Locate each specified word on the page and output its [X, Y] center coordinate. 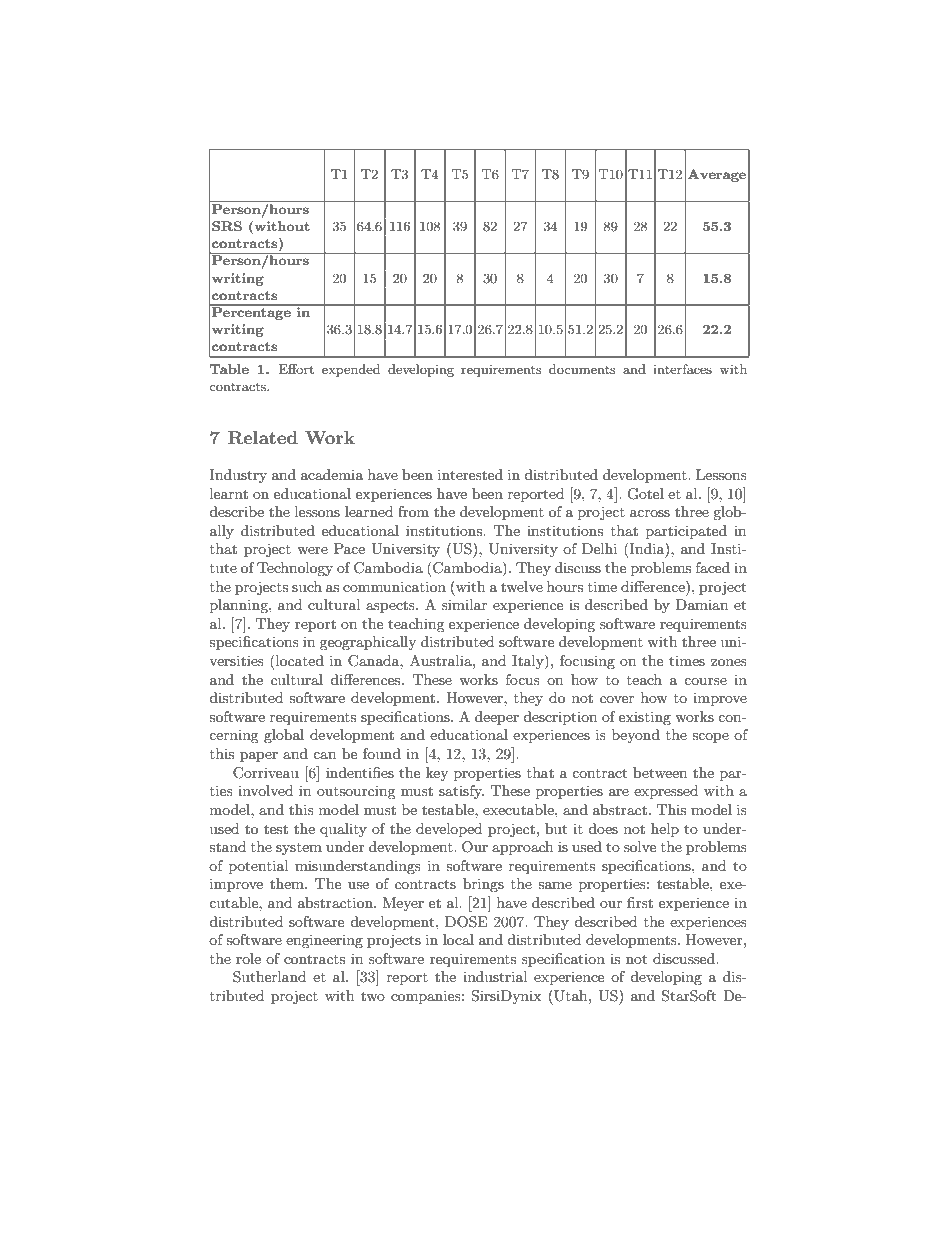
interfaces [682, 369]
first [640, 902]
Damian [702, 604]
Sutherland [269, 977]
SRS [227, 226]
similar [464, 604]
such [307, 586]
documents [582, 369]
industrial [495, 976]
